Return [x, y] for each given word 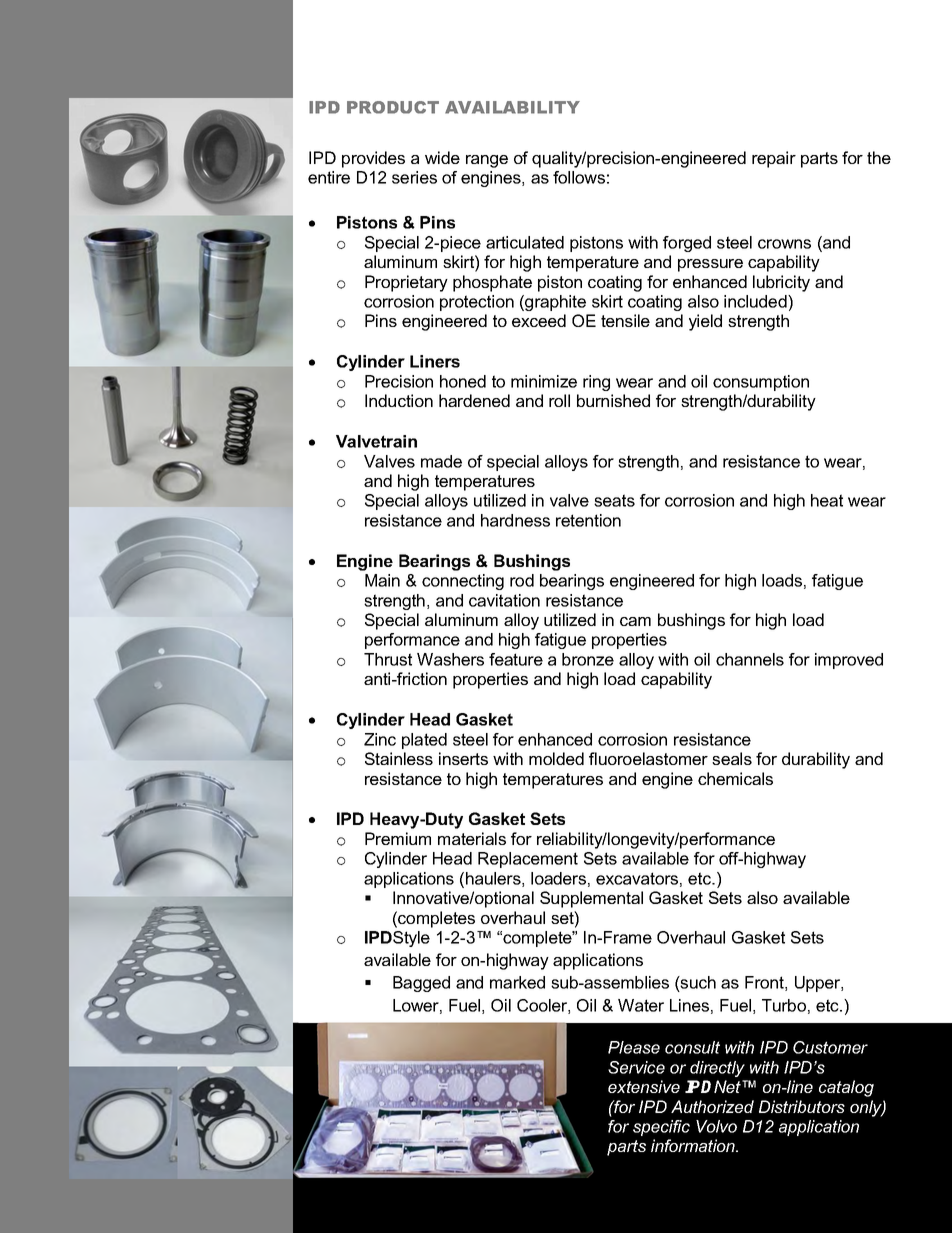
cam [635, 621]
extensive [644, 1086]
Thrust [388, 659]
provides [373, 159]
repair [774, 159]
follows [579, 177]
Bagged [421, 984]
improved [849, 661]
